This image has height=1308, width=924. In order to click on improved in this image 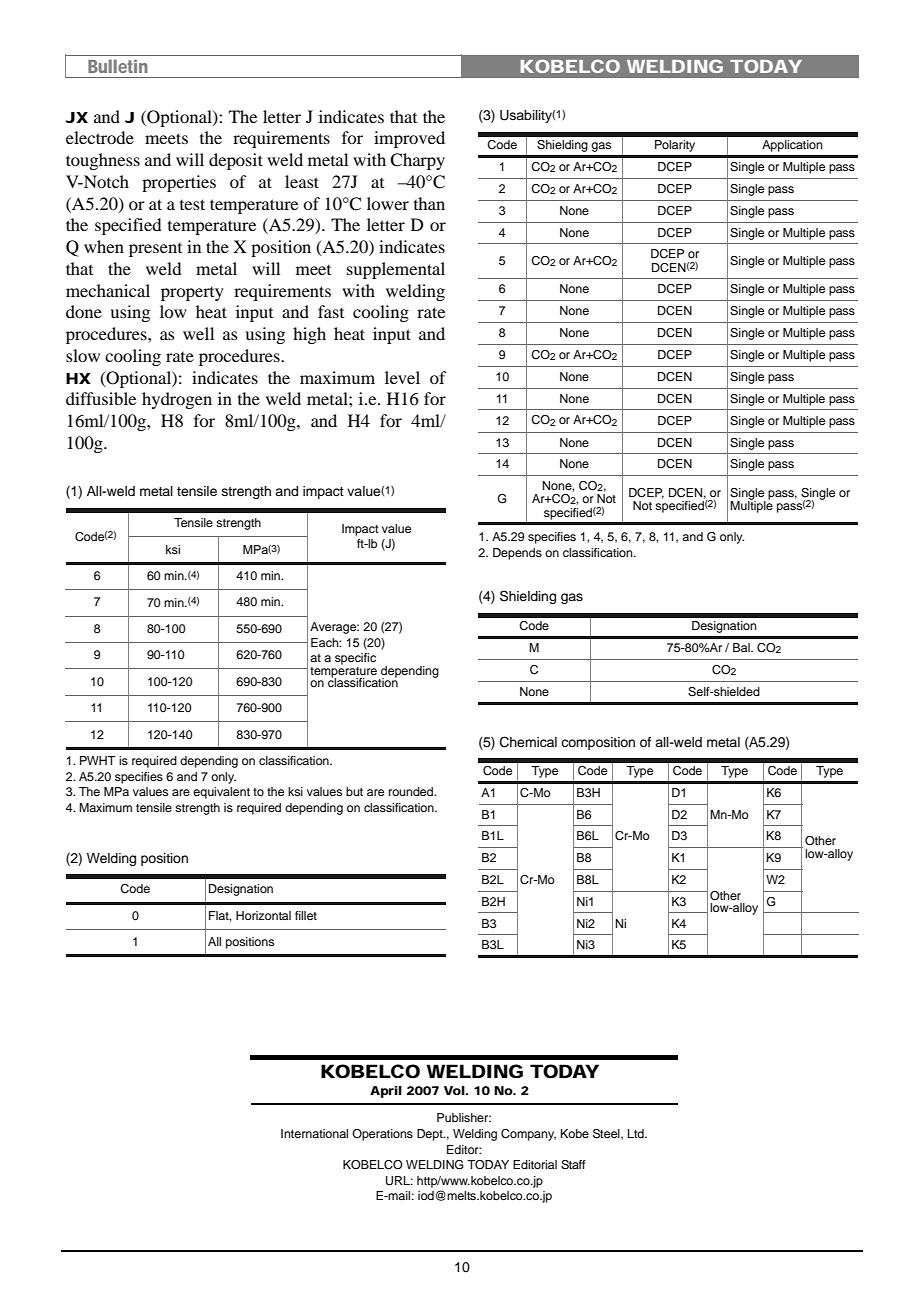, I will do `click(409, 139)`.
